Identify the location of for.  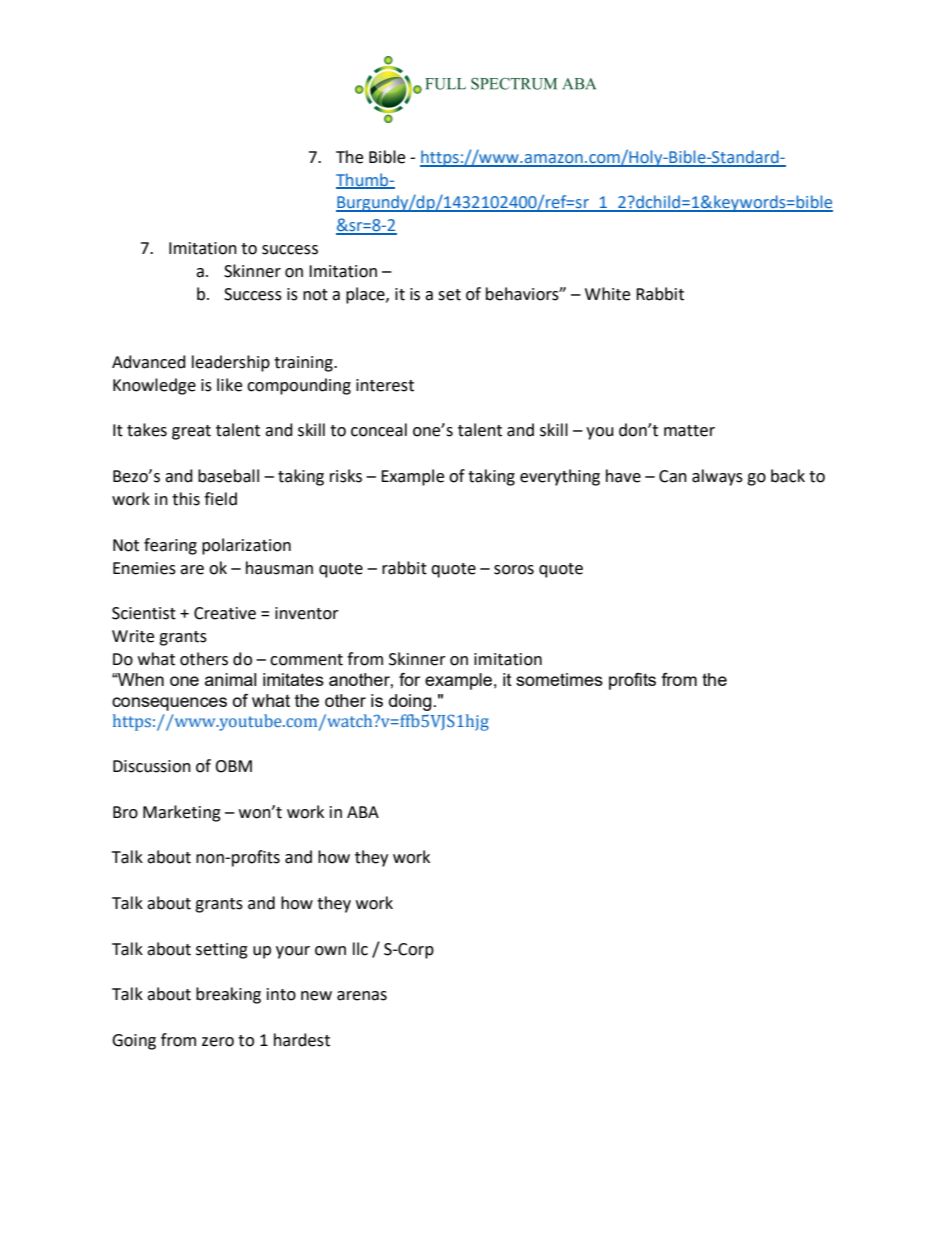
(409, 679).
